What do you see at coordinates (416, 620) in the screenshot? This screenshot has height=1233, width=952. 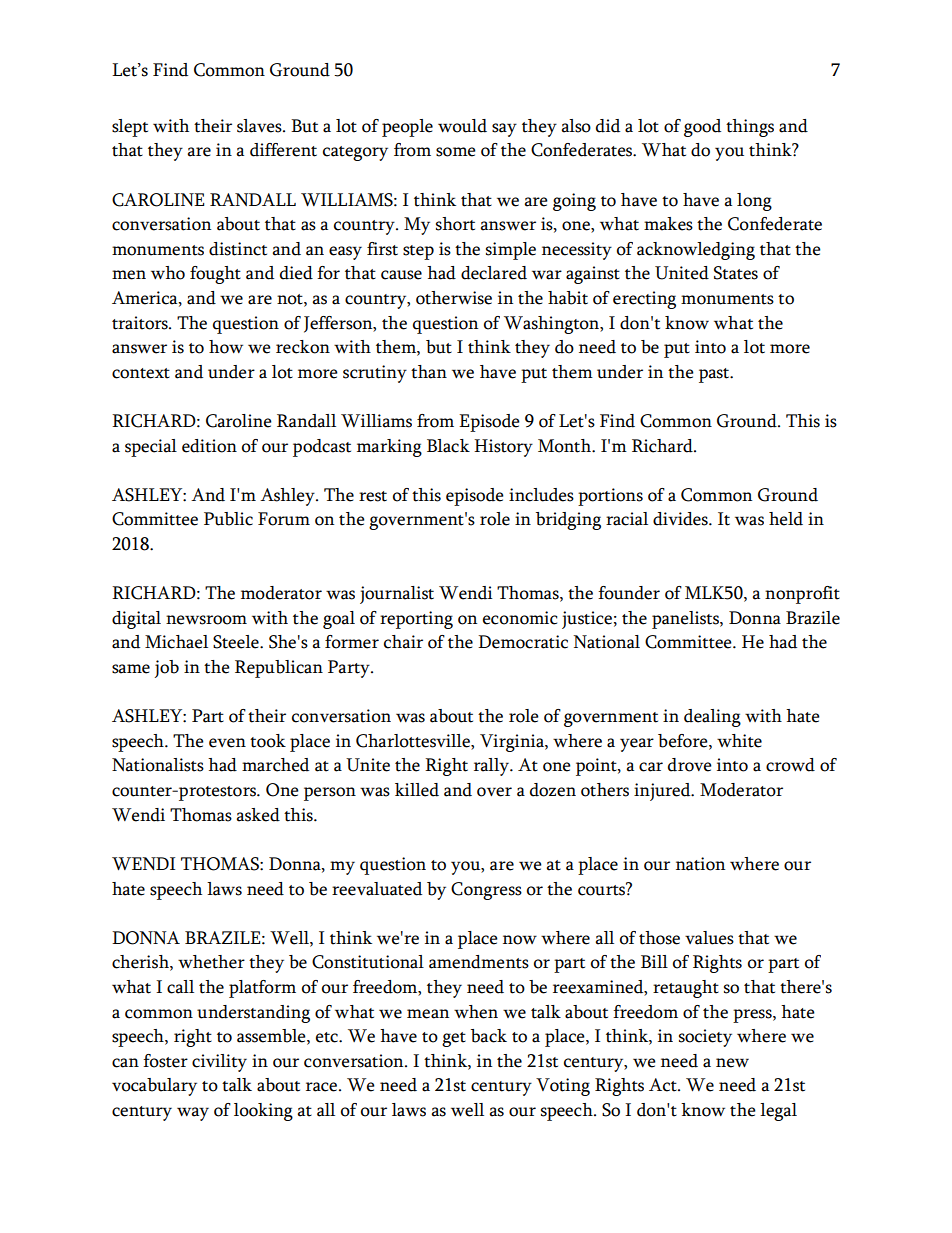 I see `reporting` at bounding box center [416, 620].
